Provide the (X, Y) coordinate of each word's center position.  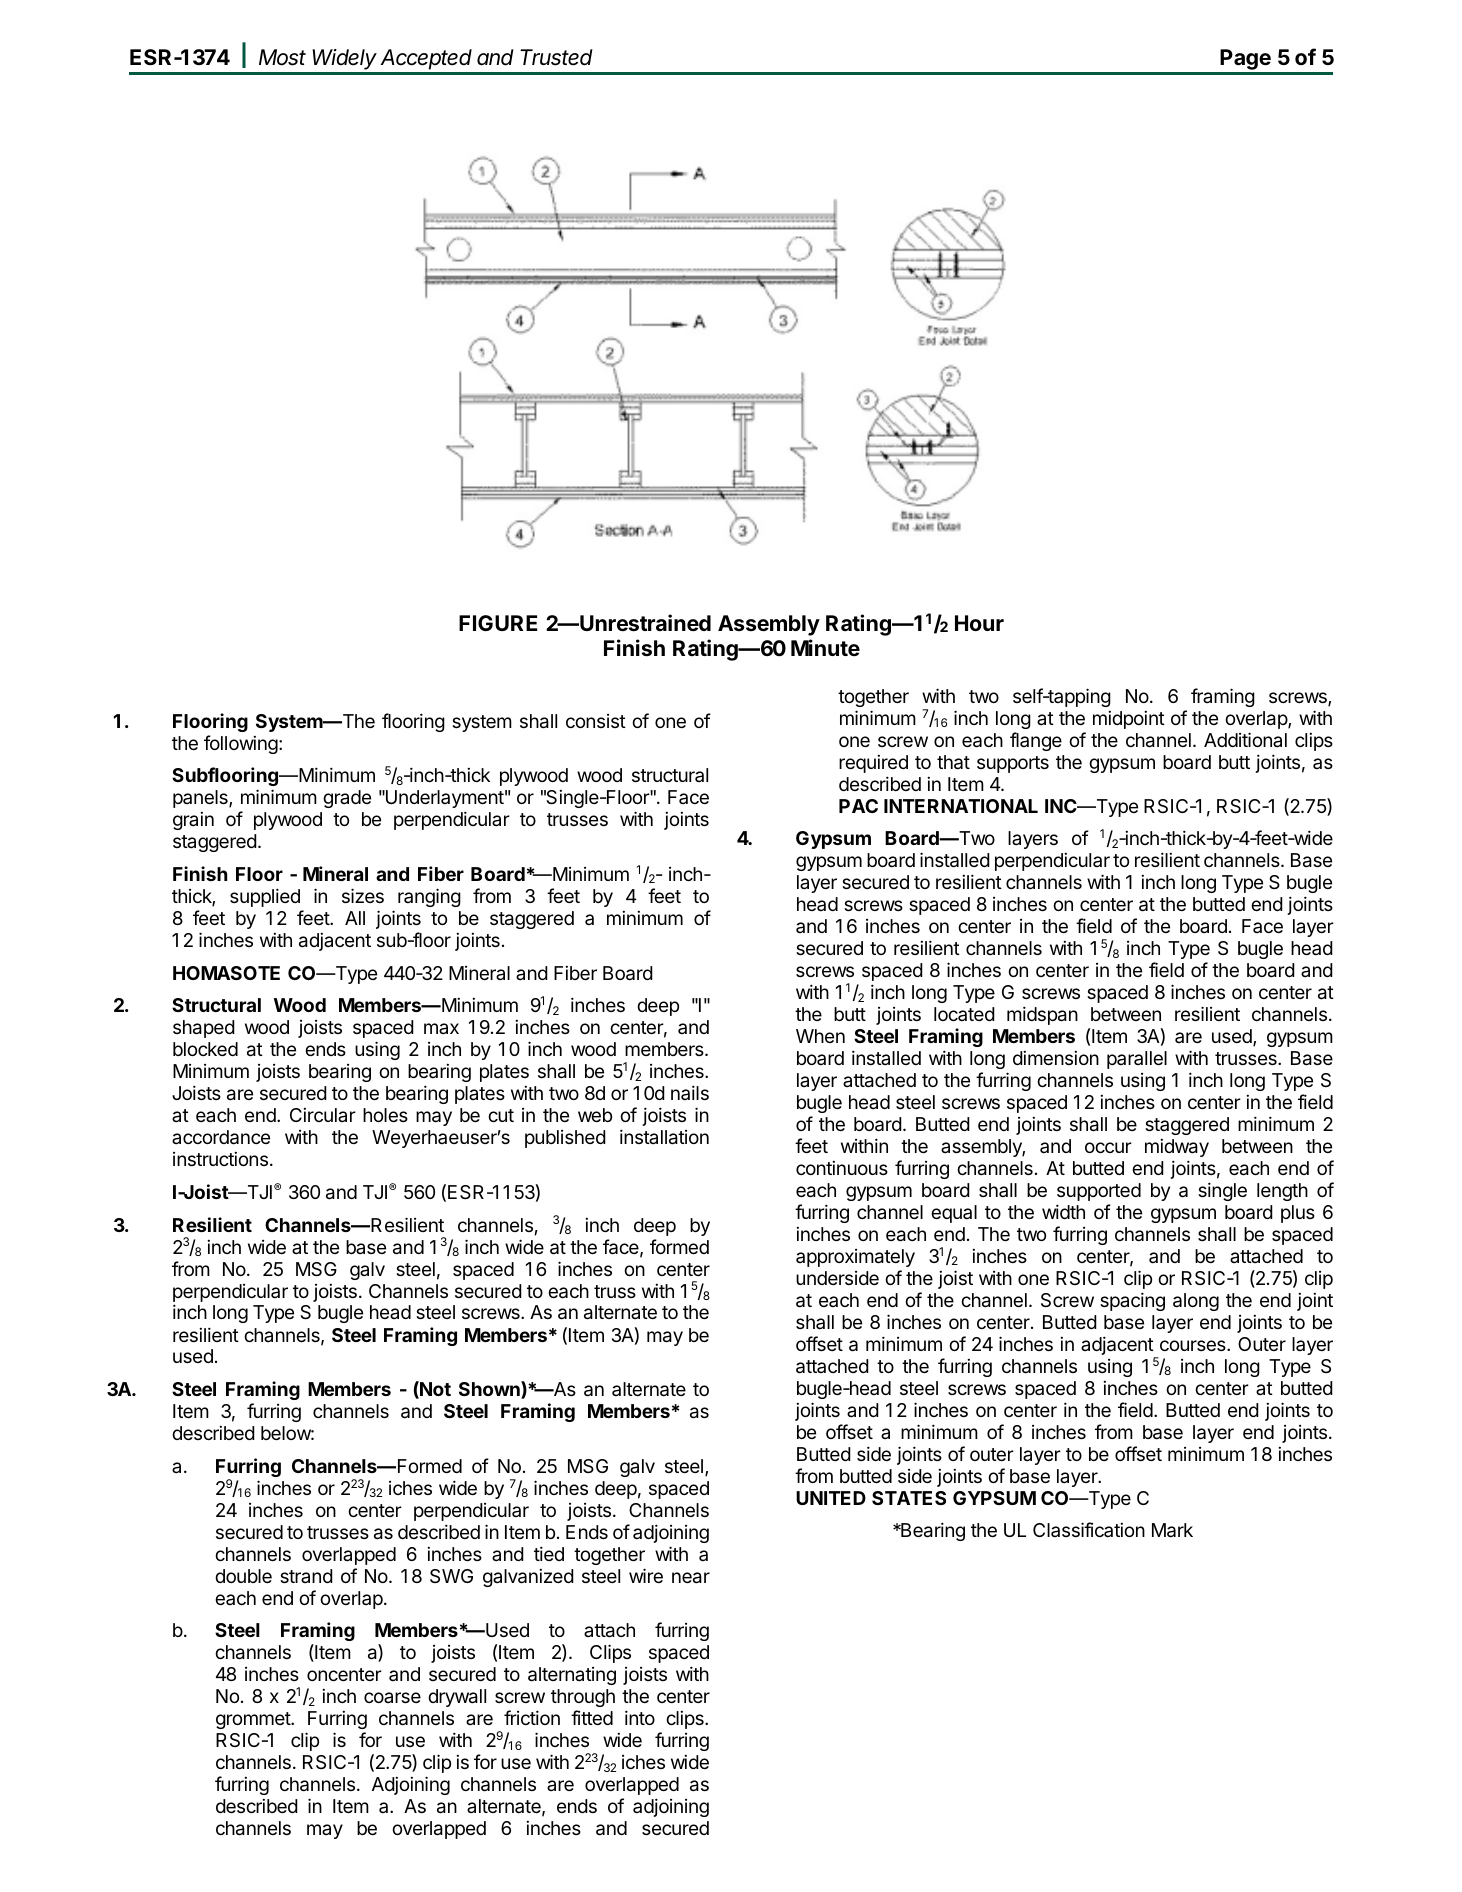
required (873, 764)
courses (1194, 1345)
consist (596, 721)
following (241, 744)
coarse (392, 1697)
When (820, 1036)
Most (282, 57)
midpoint (1129, 720)
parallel (1137, 1060)
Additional (1245, 739)
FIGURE (498, 623)
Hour (979, 623)
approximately (855, 1258)
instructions (220, 1159)
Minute (825, 647)
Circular (323, 1115)
